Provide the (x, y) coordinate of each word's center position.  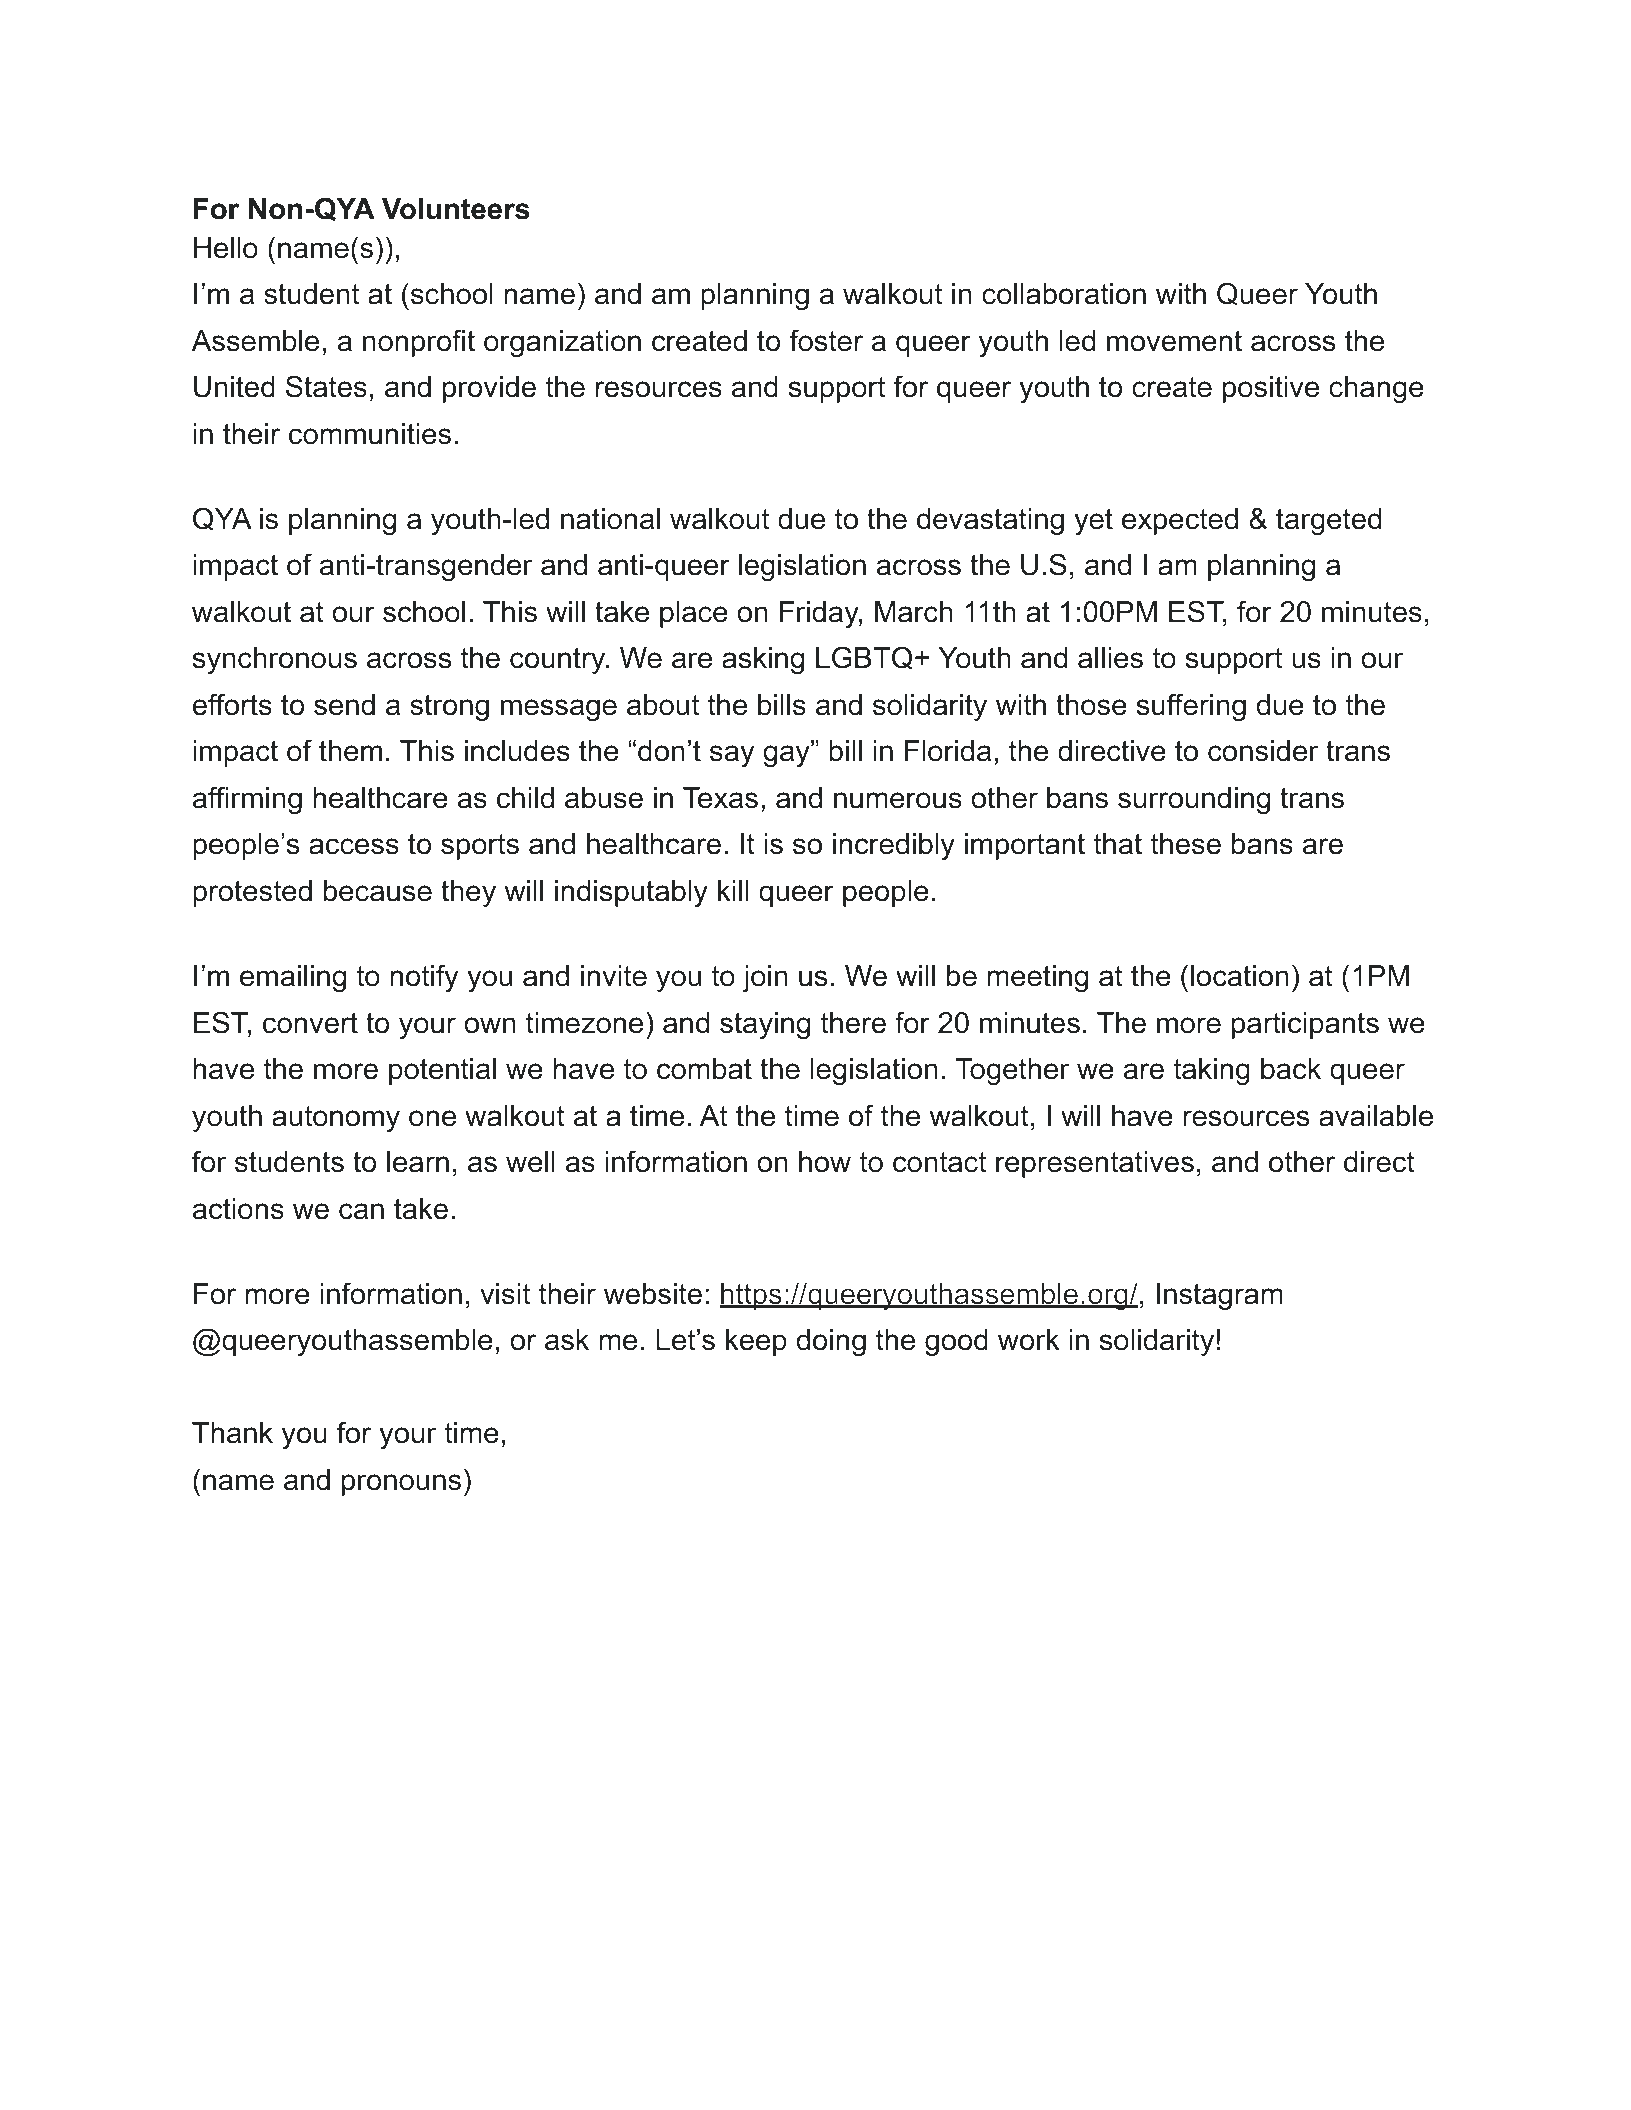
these (1185, 844)
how (825, 1162)
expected (1180, 521)
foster (826, 340)
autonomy (336, 1119)
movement (1174, 341)
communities (370, 434)
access (354, 846)
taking (1211, 1071)
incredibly (894, 846)
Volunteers (456, 209)
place (694, 614)
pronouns (401, 1485)
